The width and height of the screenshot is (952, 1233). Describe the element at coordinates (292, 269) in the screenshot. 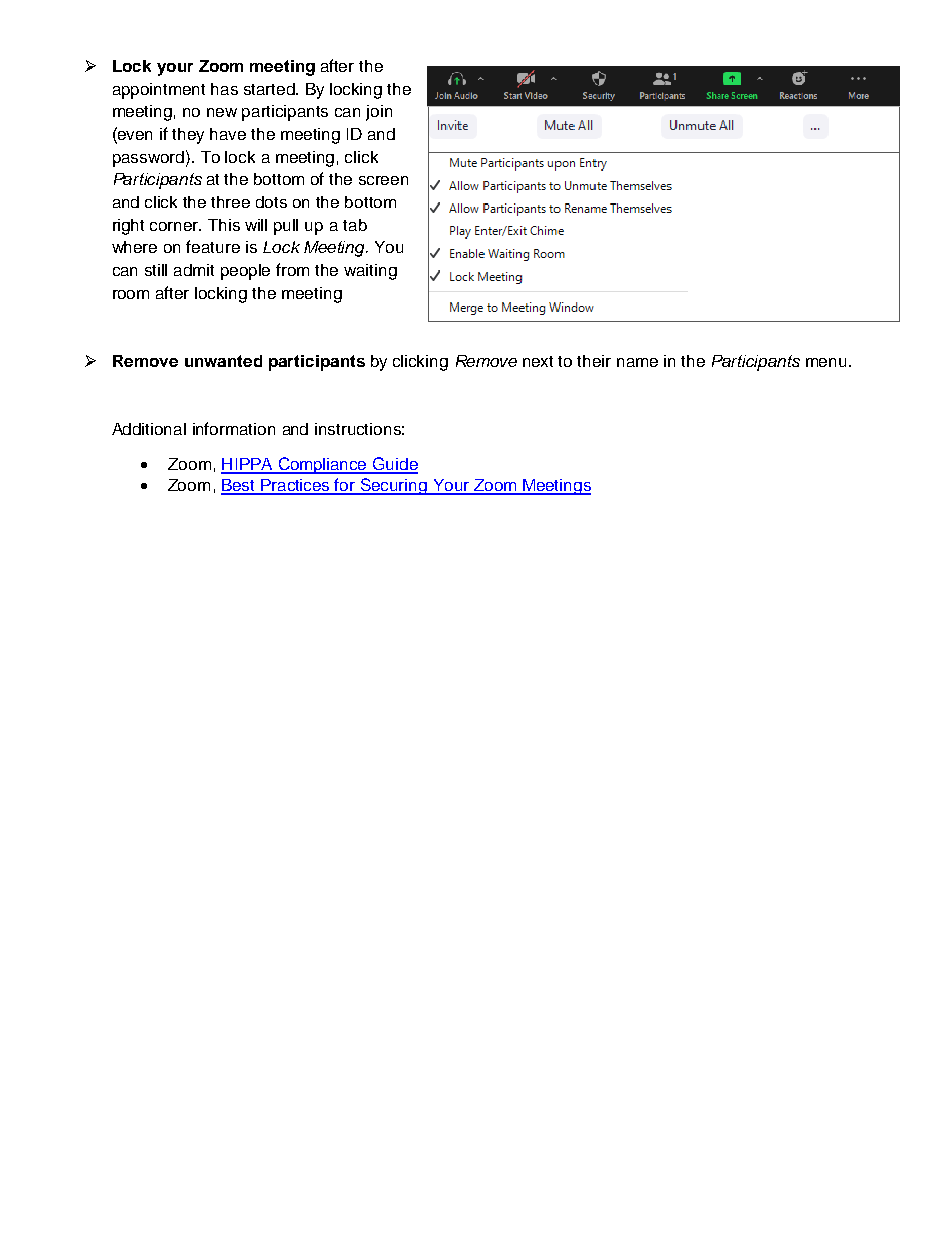

I see `from` at that location.
